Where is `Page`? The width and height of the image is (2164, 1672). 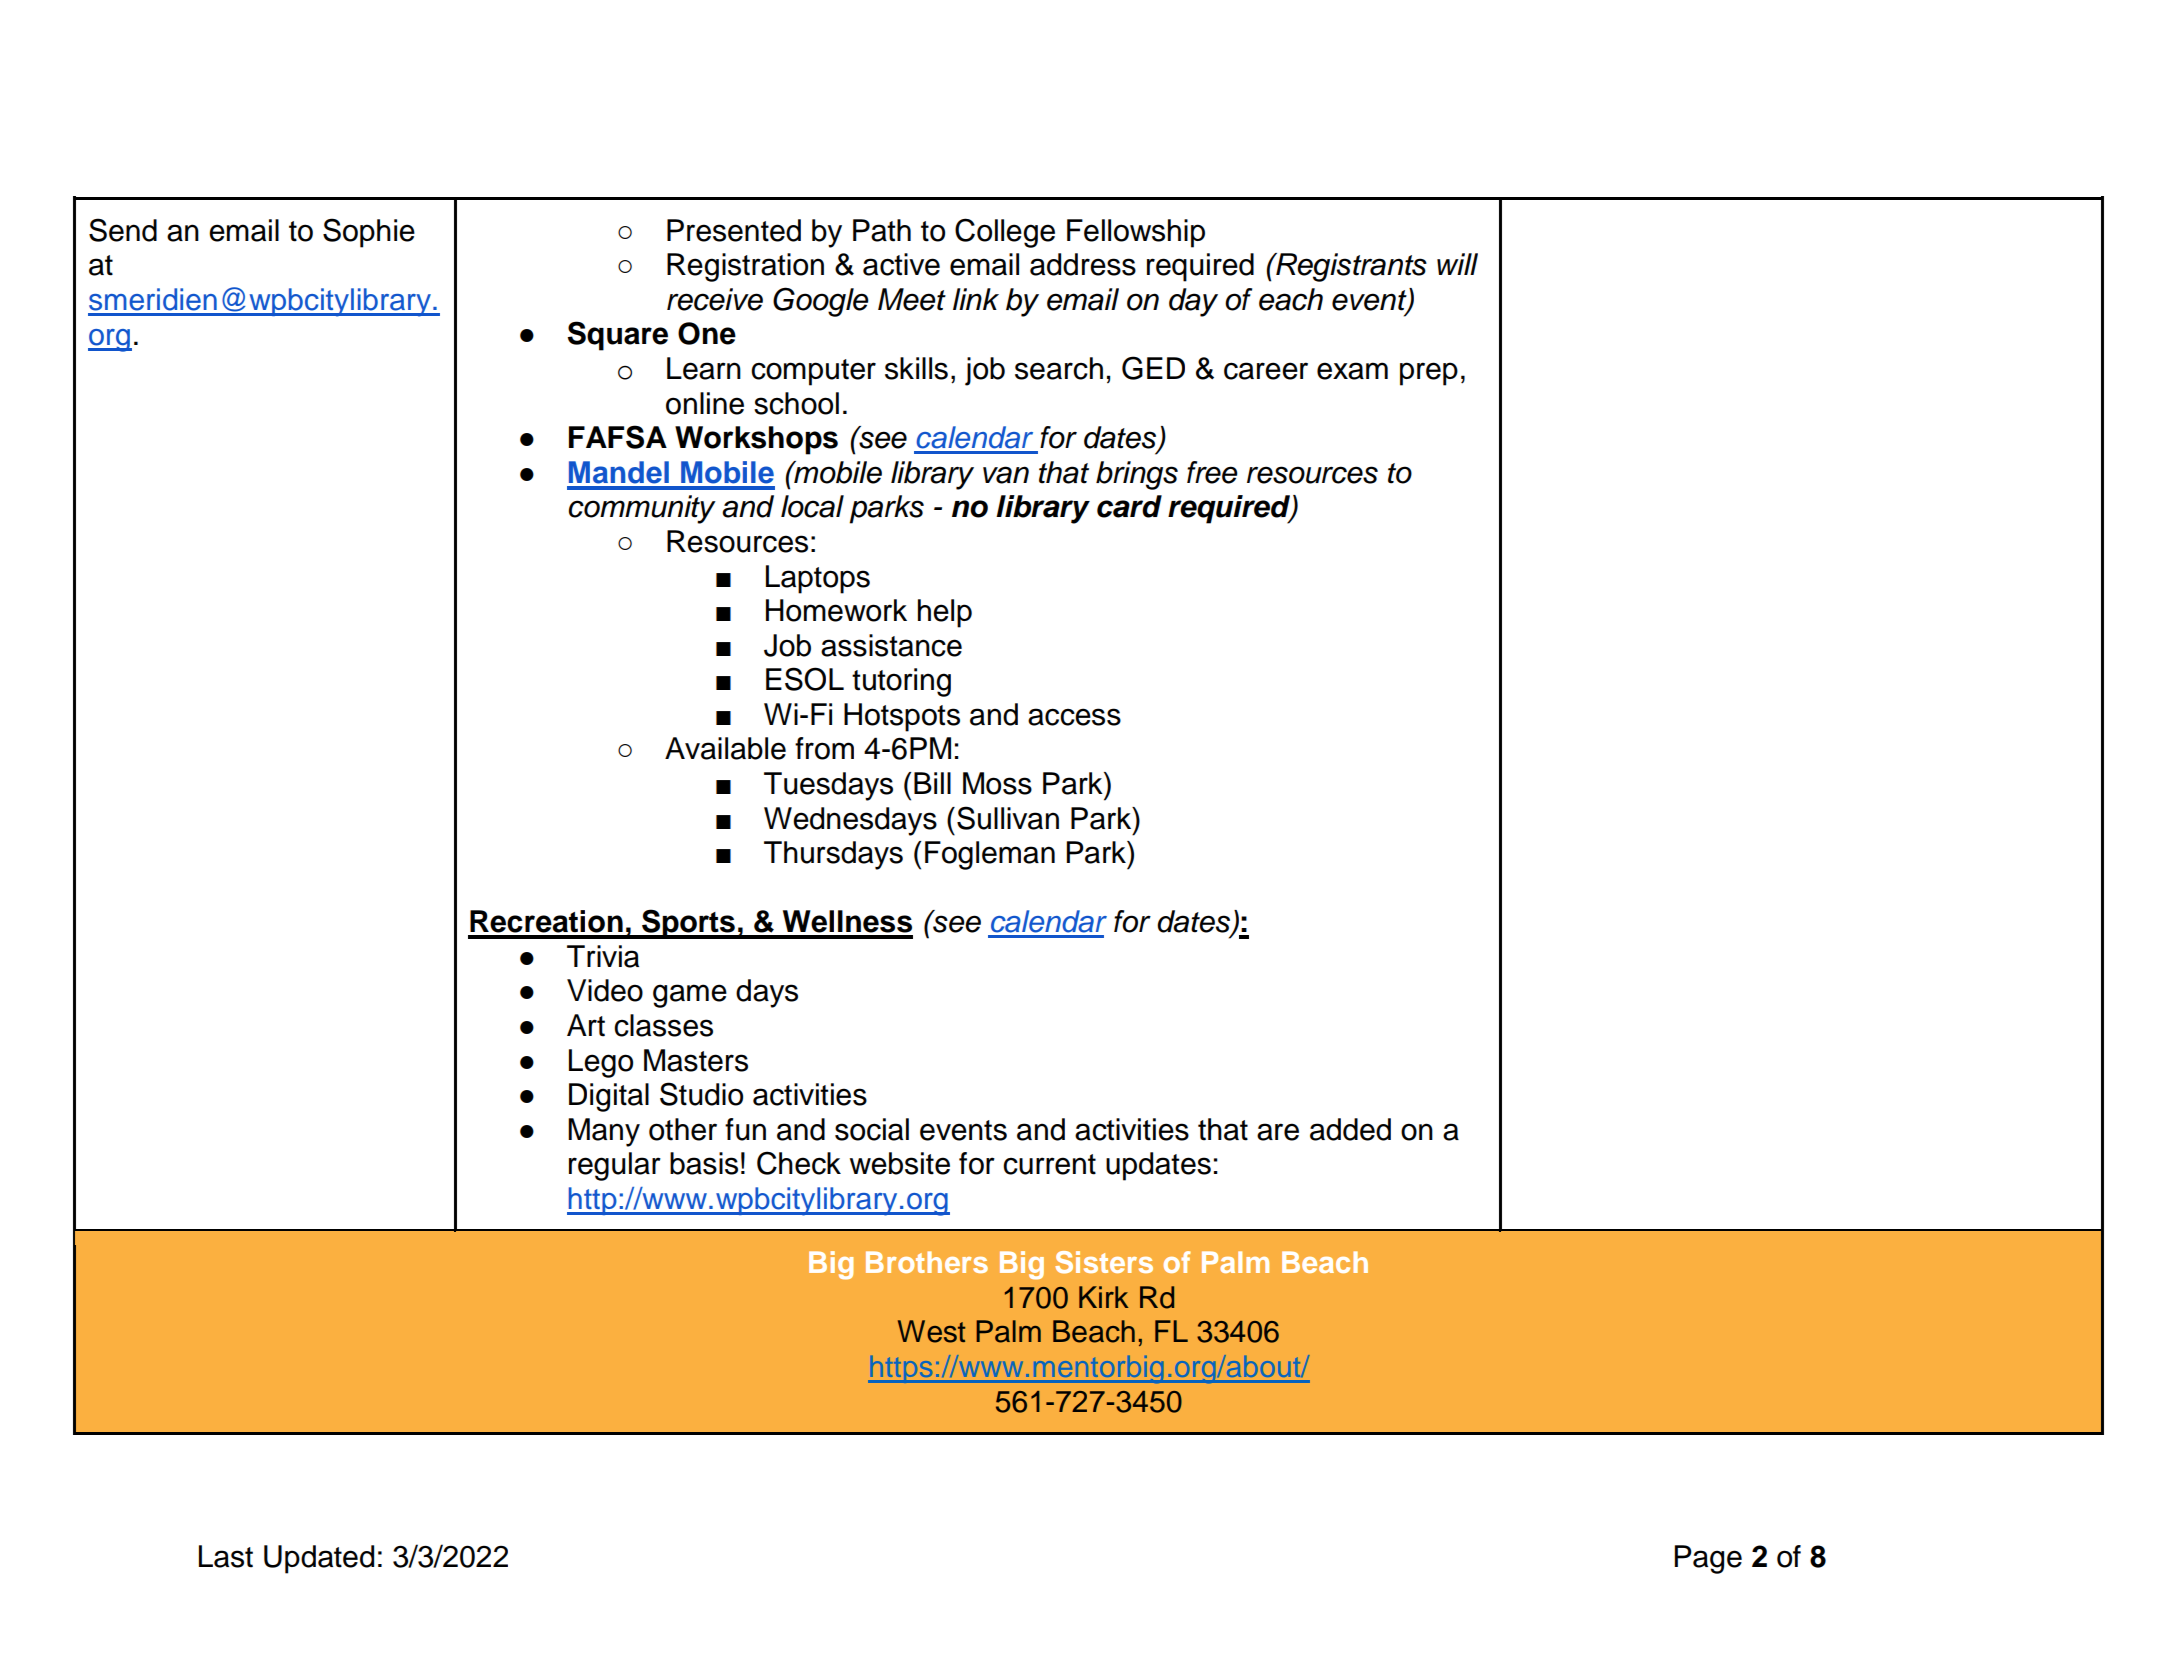 Page is located at coordinates (1708, 1559).
